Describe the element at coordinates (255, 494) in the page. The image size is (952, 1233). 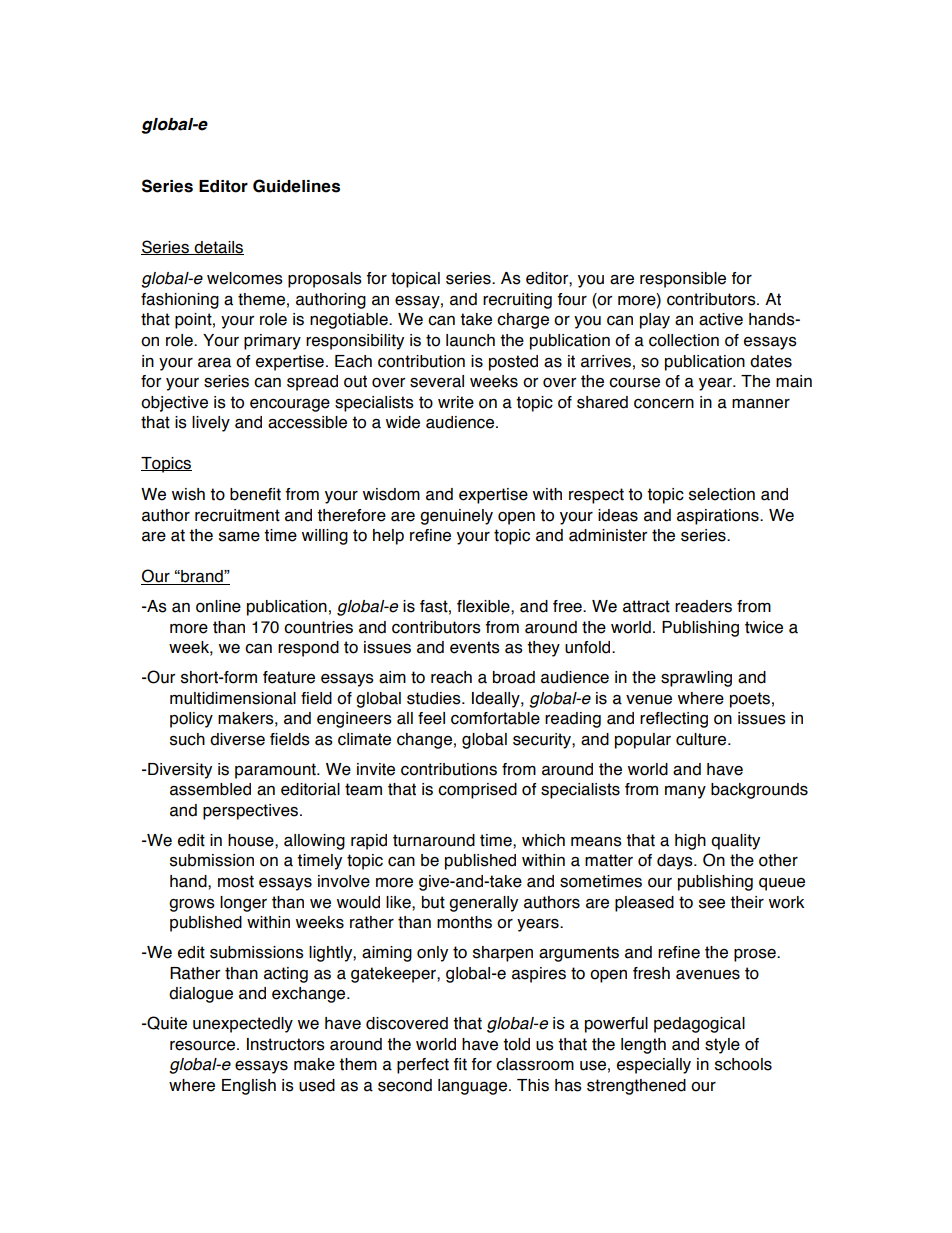
I see `benefit` at that location.
